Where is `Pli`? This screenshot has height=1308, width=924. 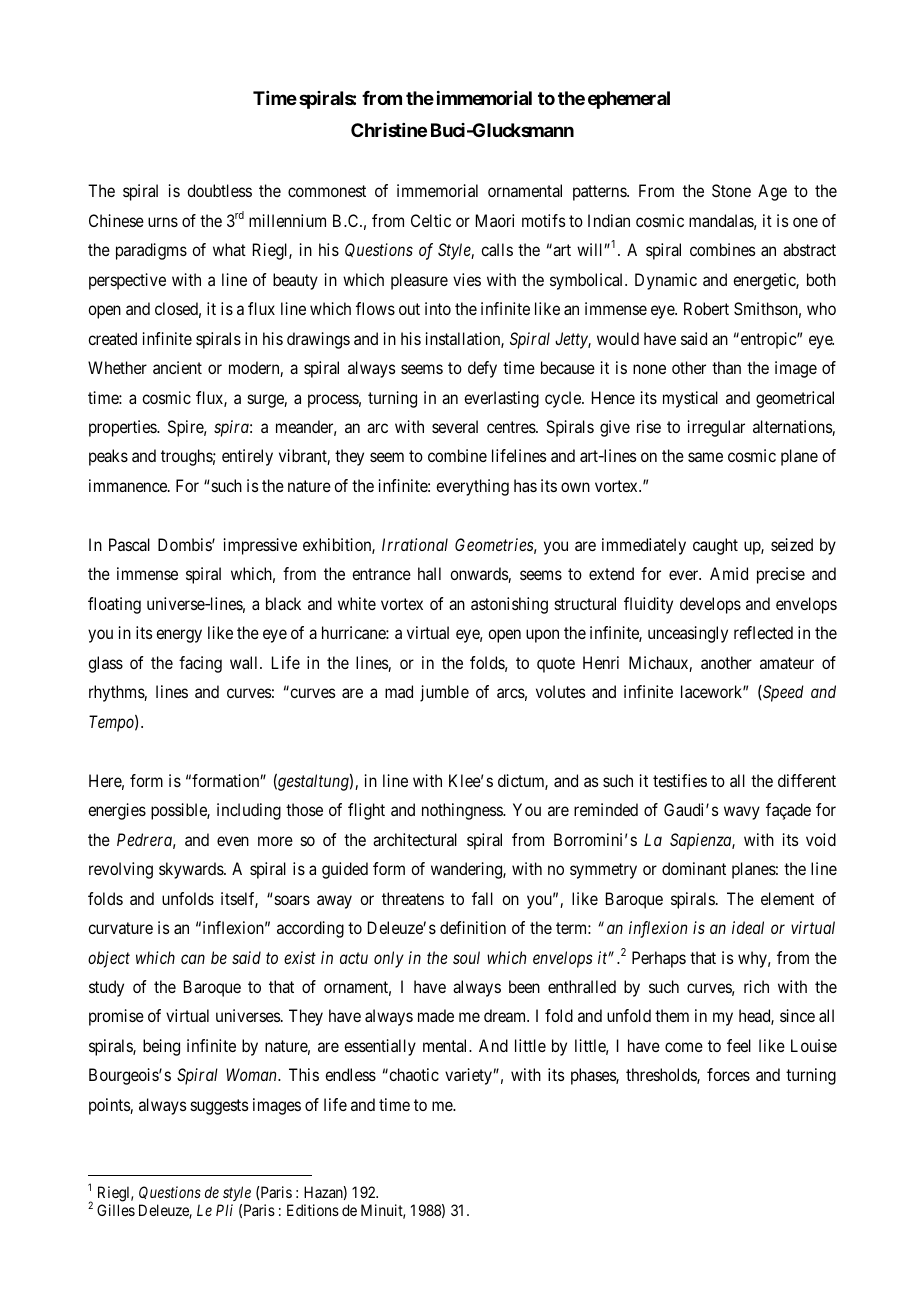
Pli is located at coordinates (224, 1210).
